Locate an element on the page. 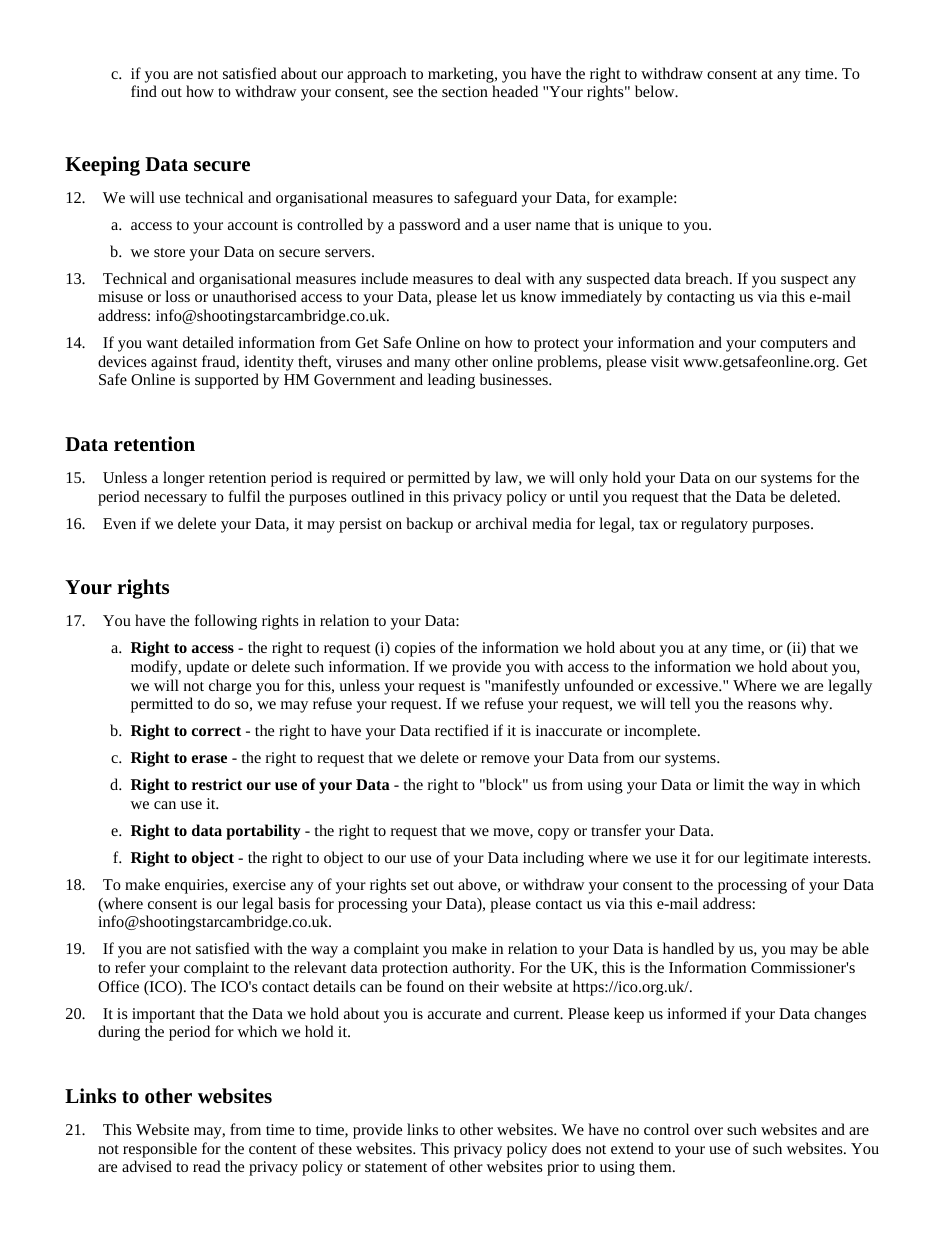 The width and height of the document is (952, 1233). computers is located at coordinates (794, 345).
